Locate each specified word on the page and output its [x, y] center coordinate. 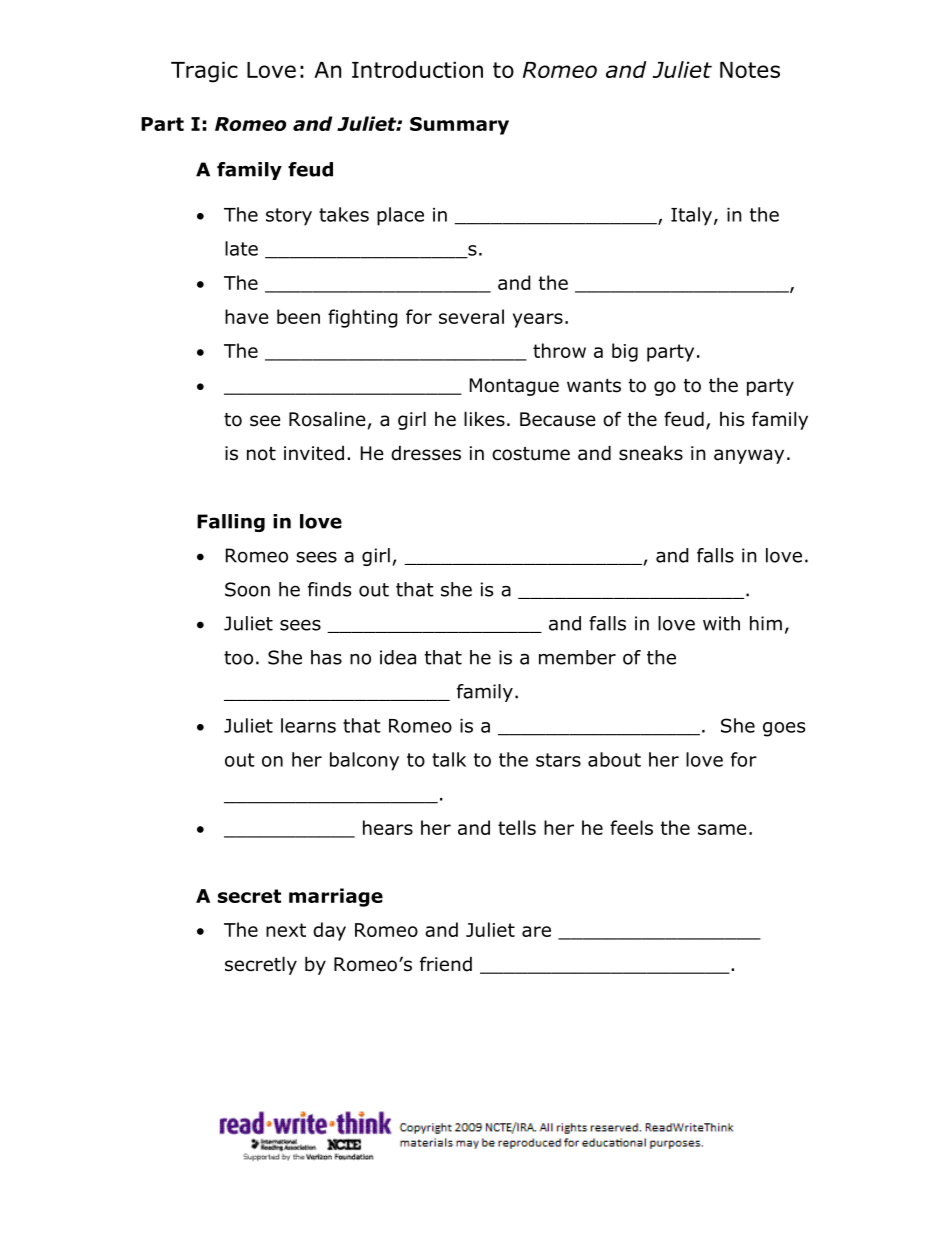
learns [308, 725]
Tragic [204, 72]
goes [784, 729]
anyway [749, 456]
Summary [459, 126]
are [536, 931]
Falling [231, 523]
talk [449, 759]
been [298, 316]
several [471, 316]
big [625, 352]
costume [531, 454]
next [286, 930]
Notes [750, 70]
